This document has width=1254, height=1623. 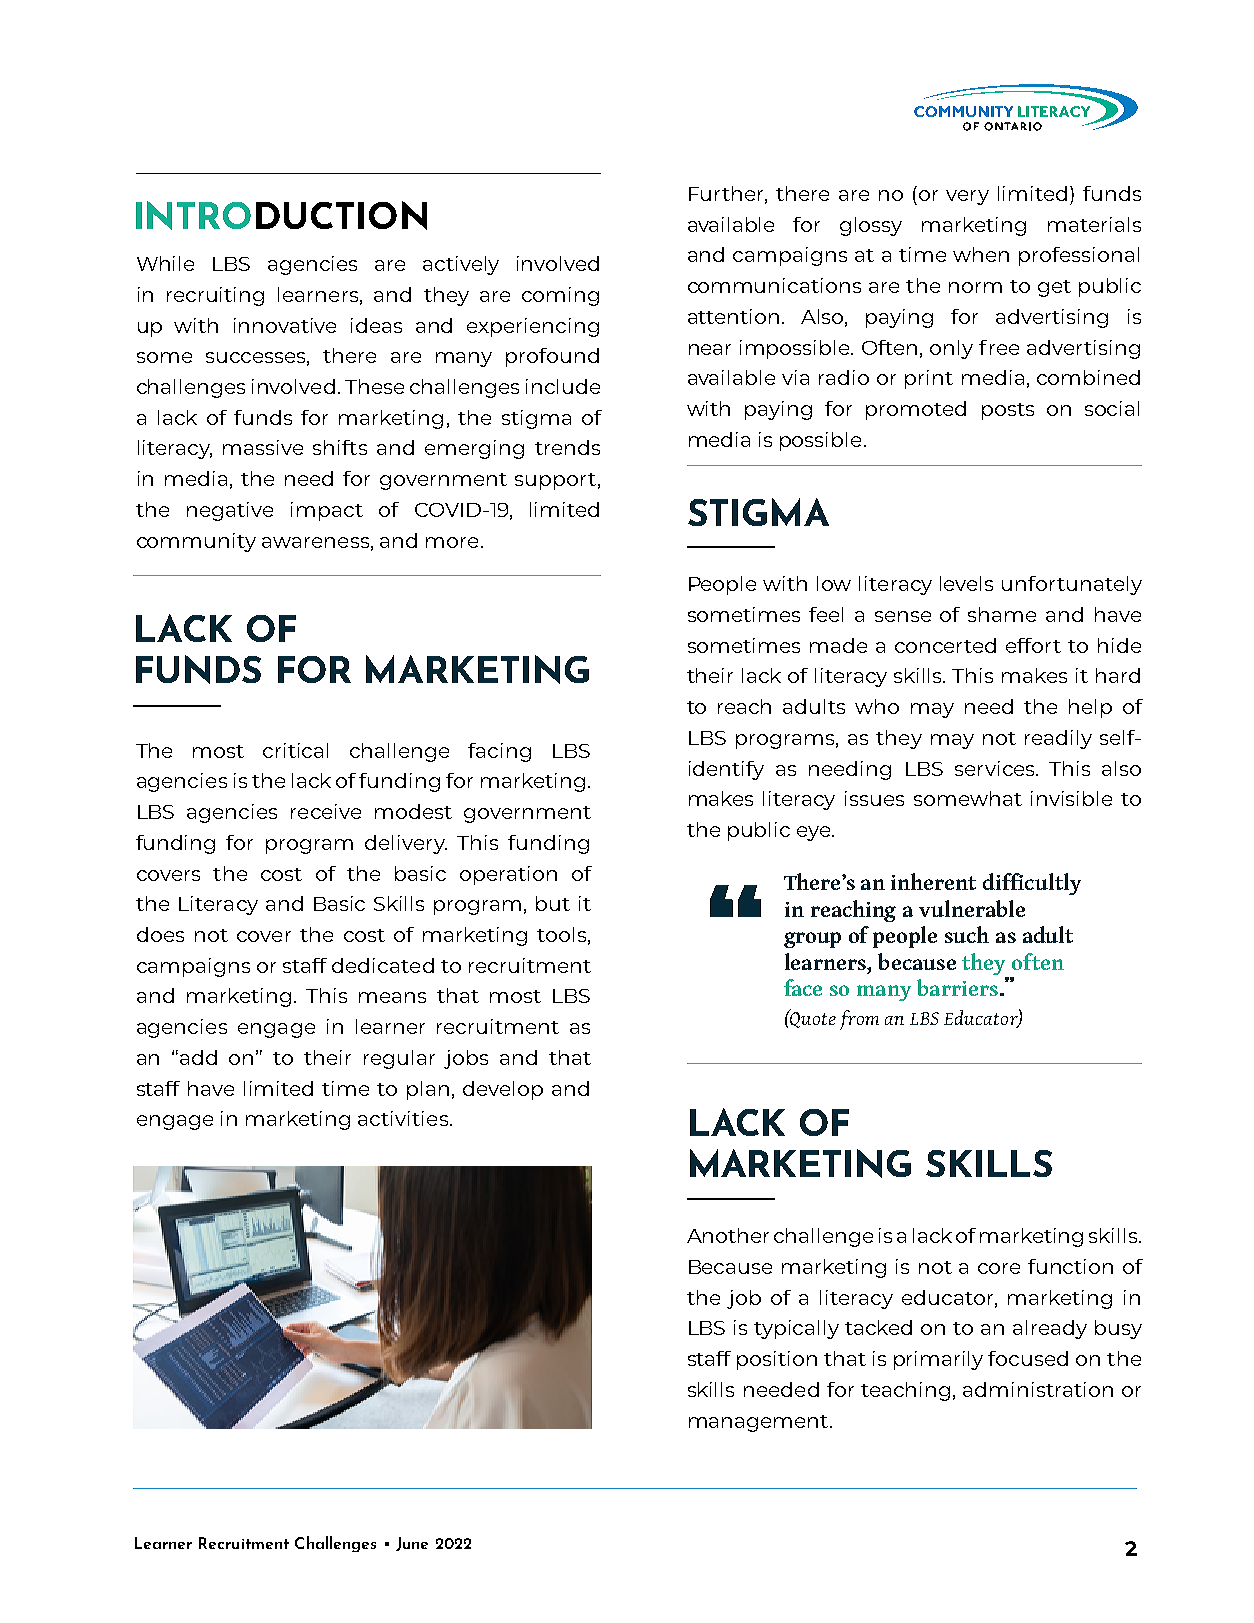 What do you see at coordinates (281, 215) in the document?
I see `INTRODUCTION` at bounding box center [281, 215].
